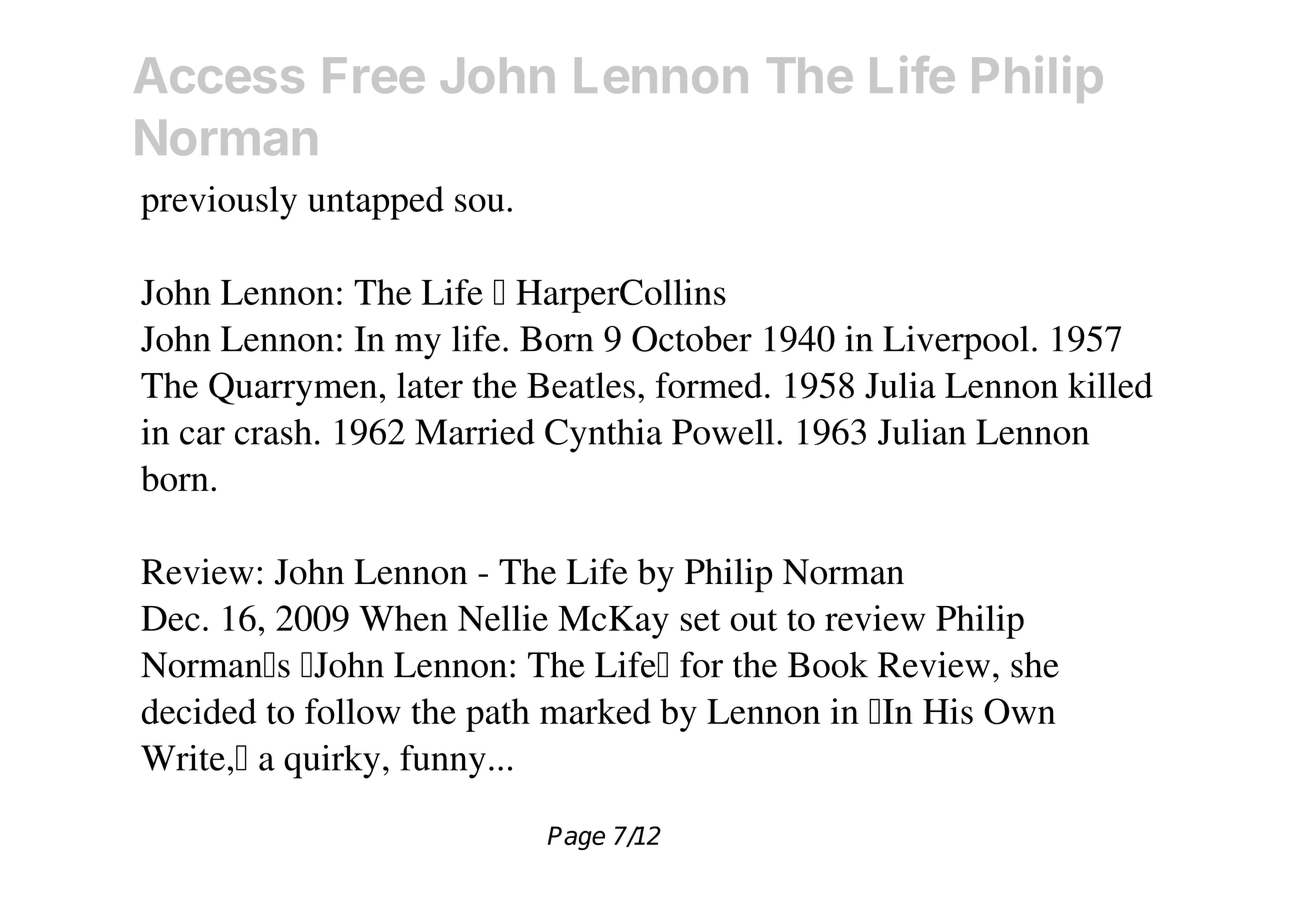 This screenshot has width=1303, height=924. Describe the element at coordinates (332, 762) in the screenshot. I see `quirky` at that location.
